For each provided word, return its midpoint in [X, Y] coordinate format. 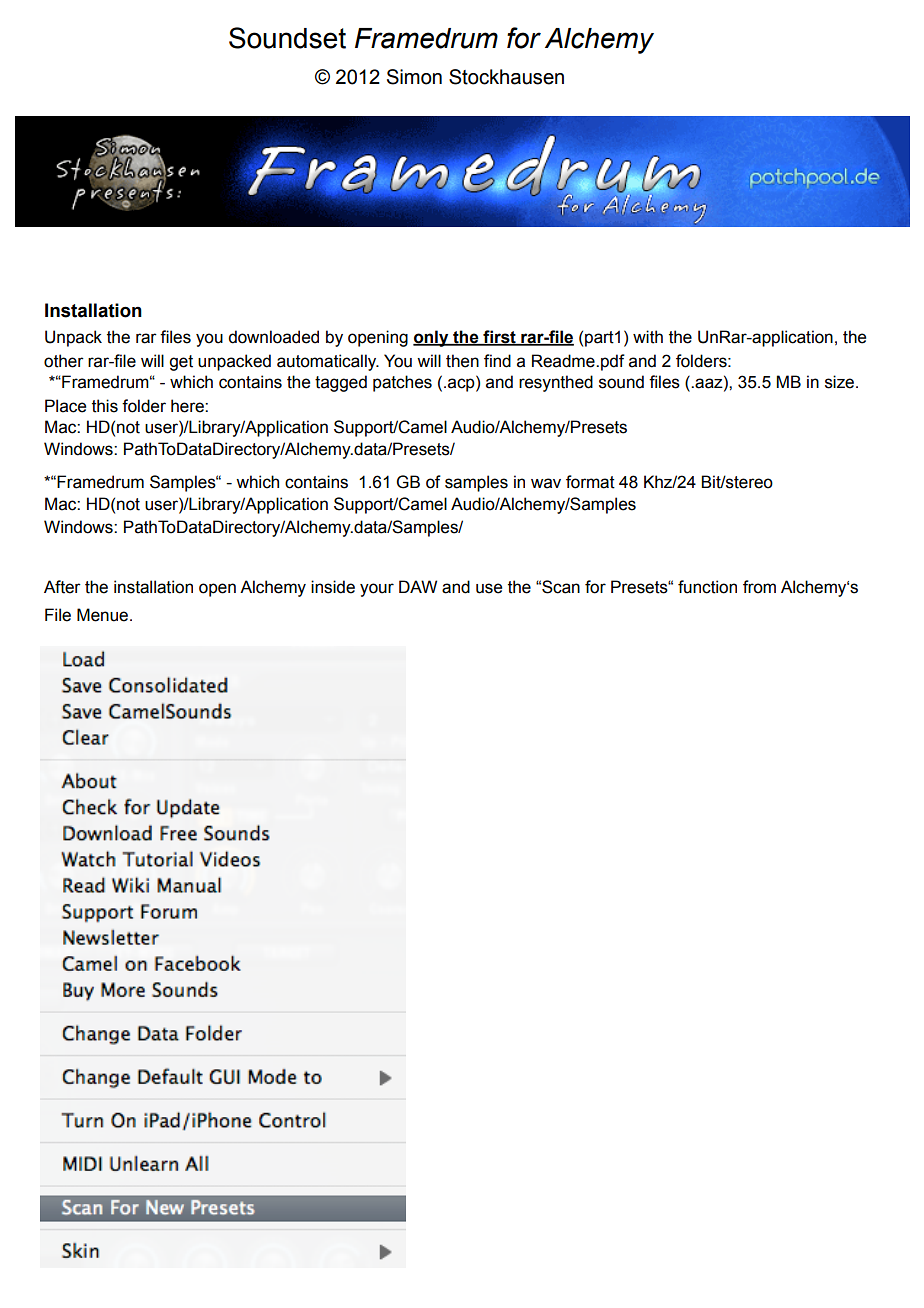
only [432, 338]
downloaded [273, 337]
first [499, 338]
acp [462, 385]
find [497, 361]
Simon [414, 77]
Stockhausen [506, 77]
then [462, 361]
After [62, 587]
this [105, 406]
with [648, 337]
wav [546, 483]
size [839, 382]
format [590, 482]
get [181, 363]
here [188, 406]
